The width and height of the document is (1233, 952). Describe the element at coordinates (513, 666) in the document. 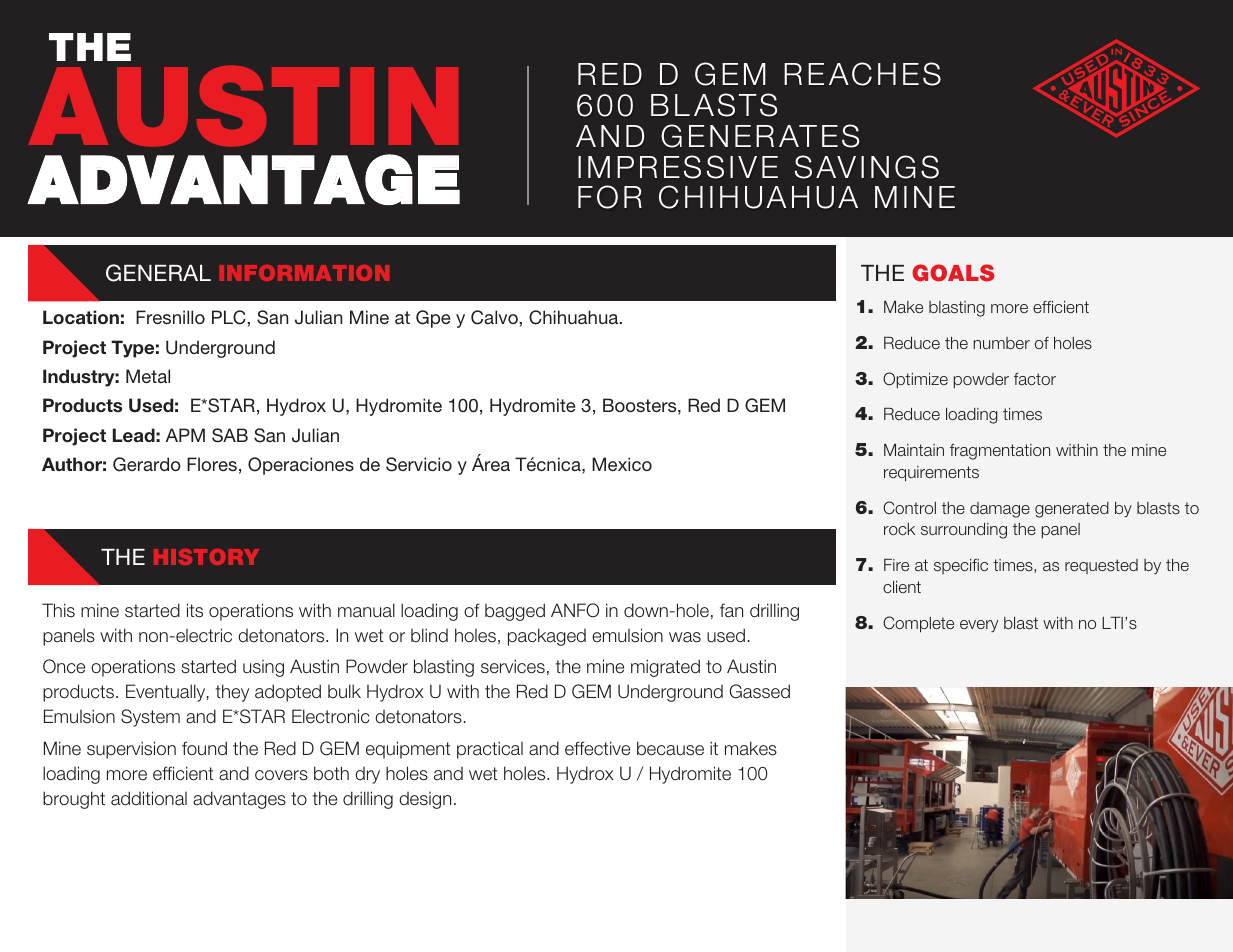

I see `services` at that location.
